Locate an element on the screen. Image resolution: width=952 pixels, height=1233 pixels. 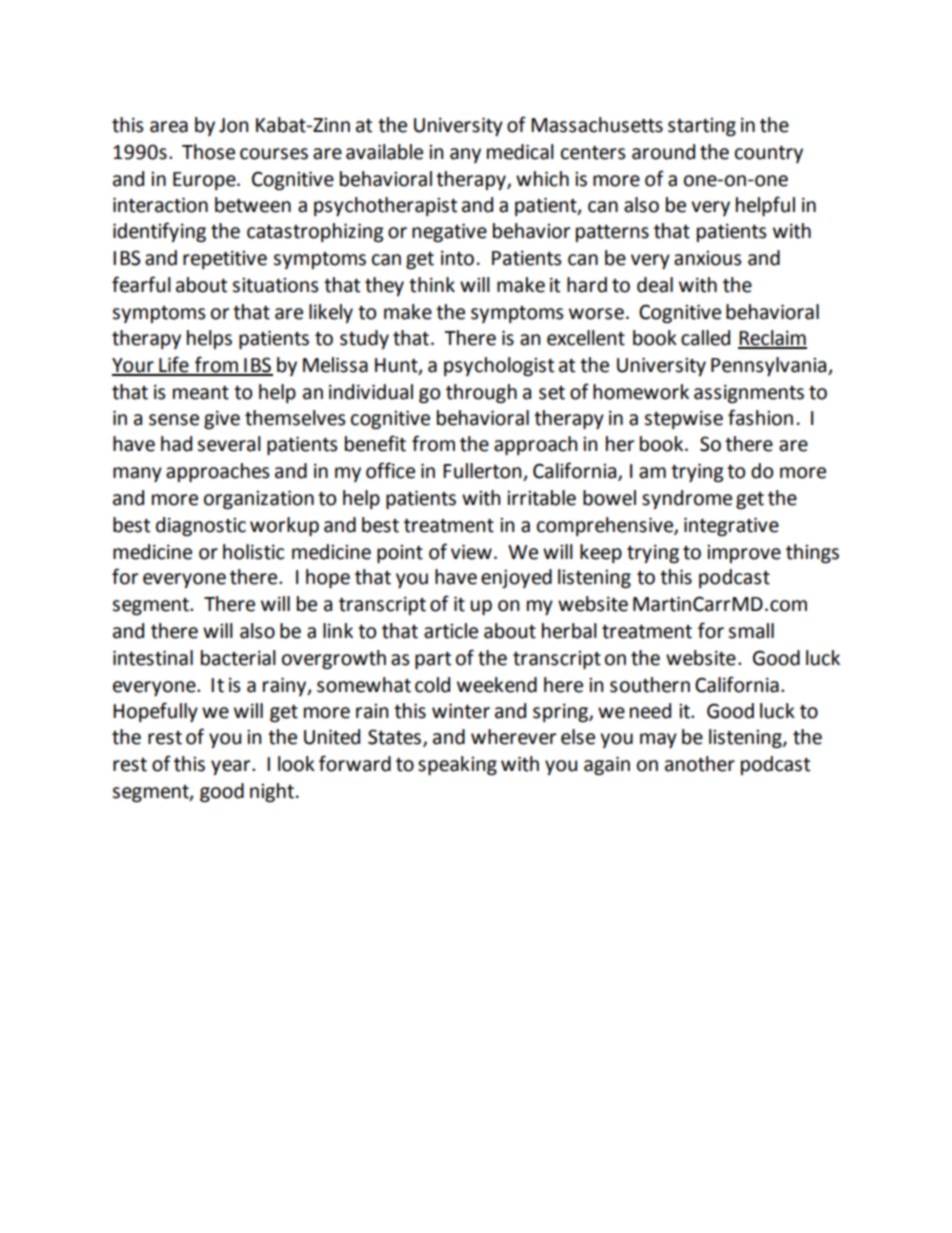
another is located at coordinates (700, 764).
